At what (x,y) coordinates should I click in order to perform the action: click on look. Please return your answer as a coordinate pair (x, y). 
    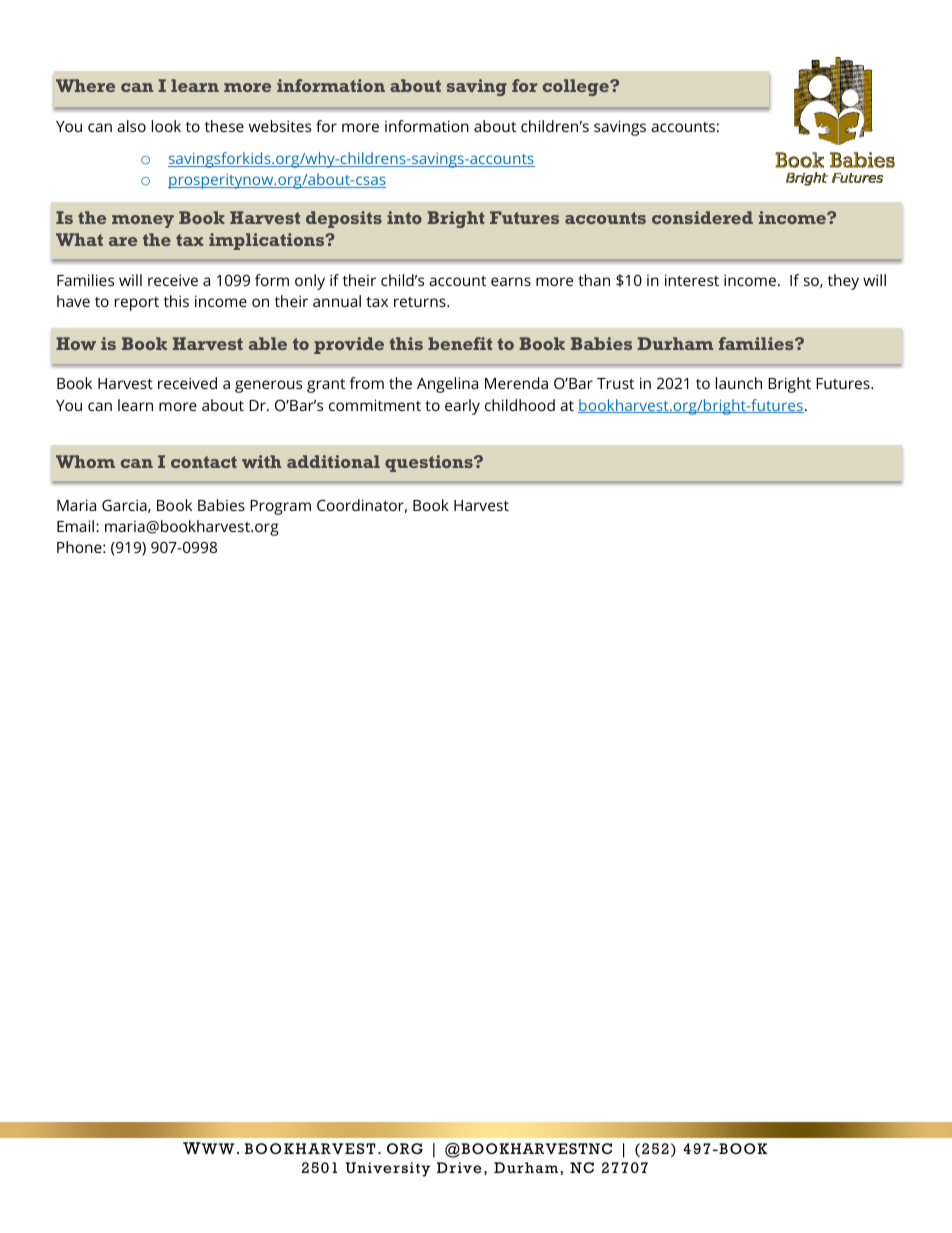
    Looking at the image, I should click on (166, 126).
